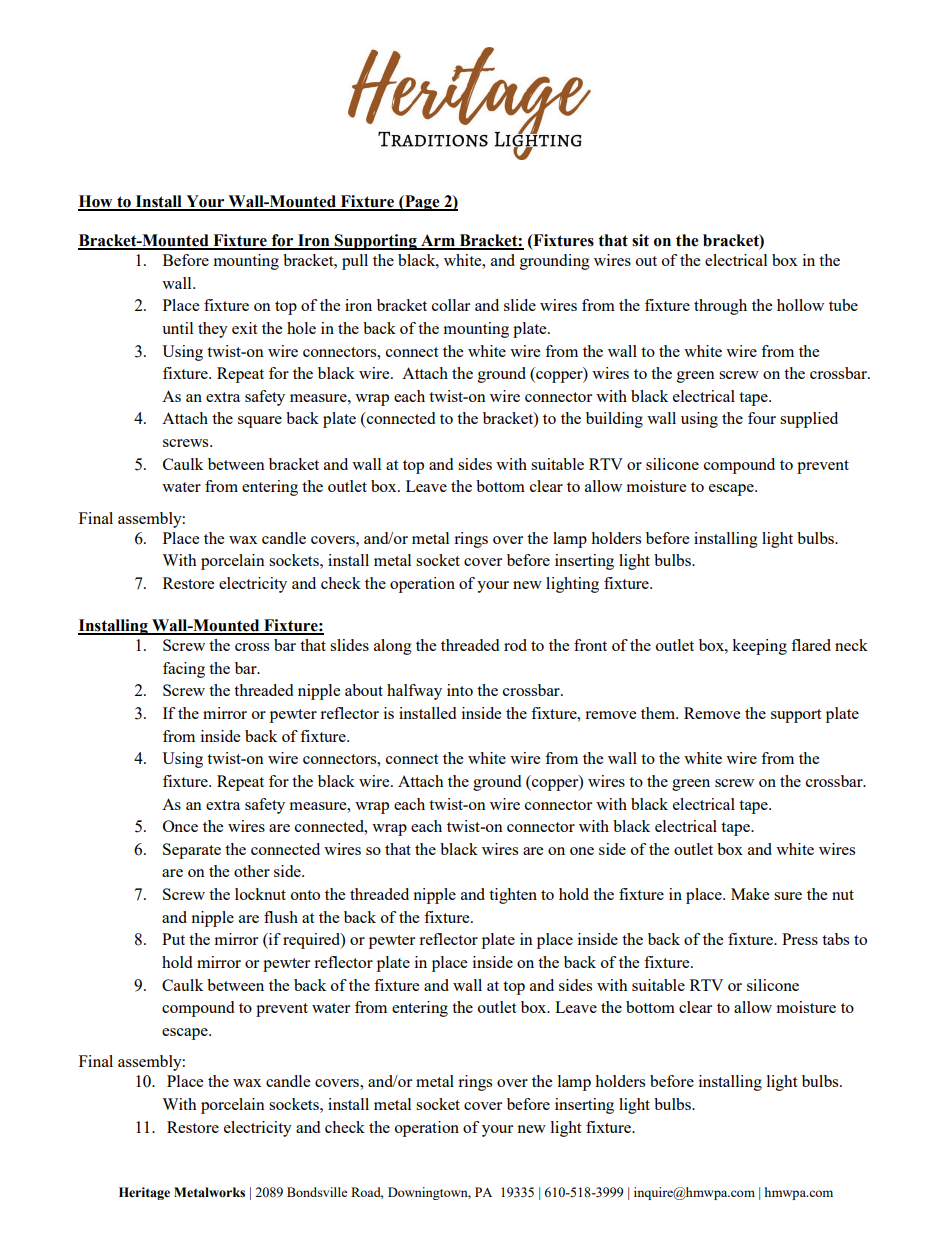  I want to click on building, so click(614, 420).
